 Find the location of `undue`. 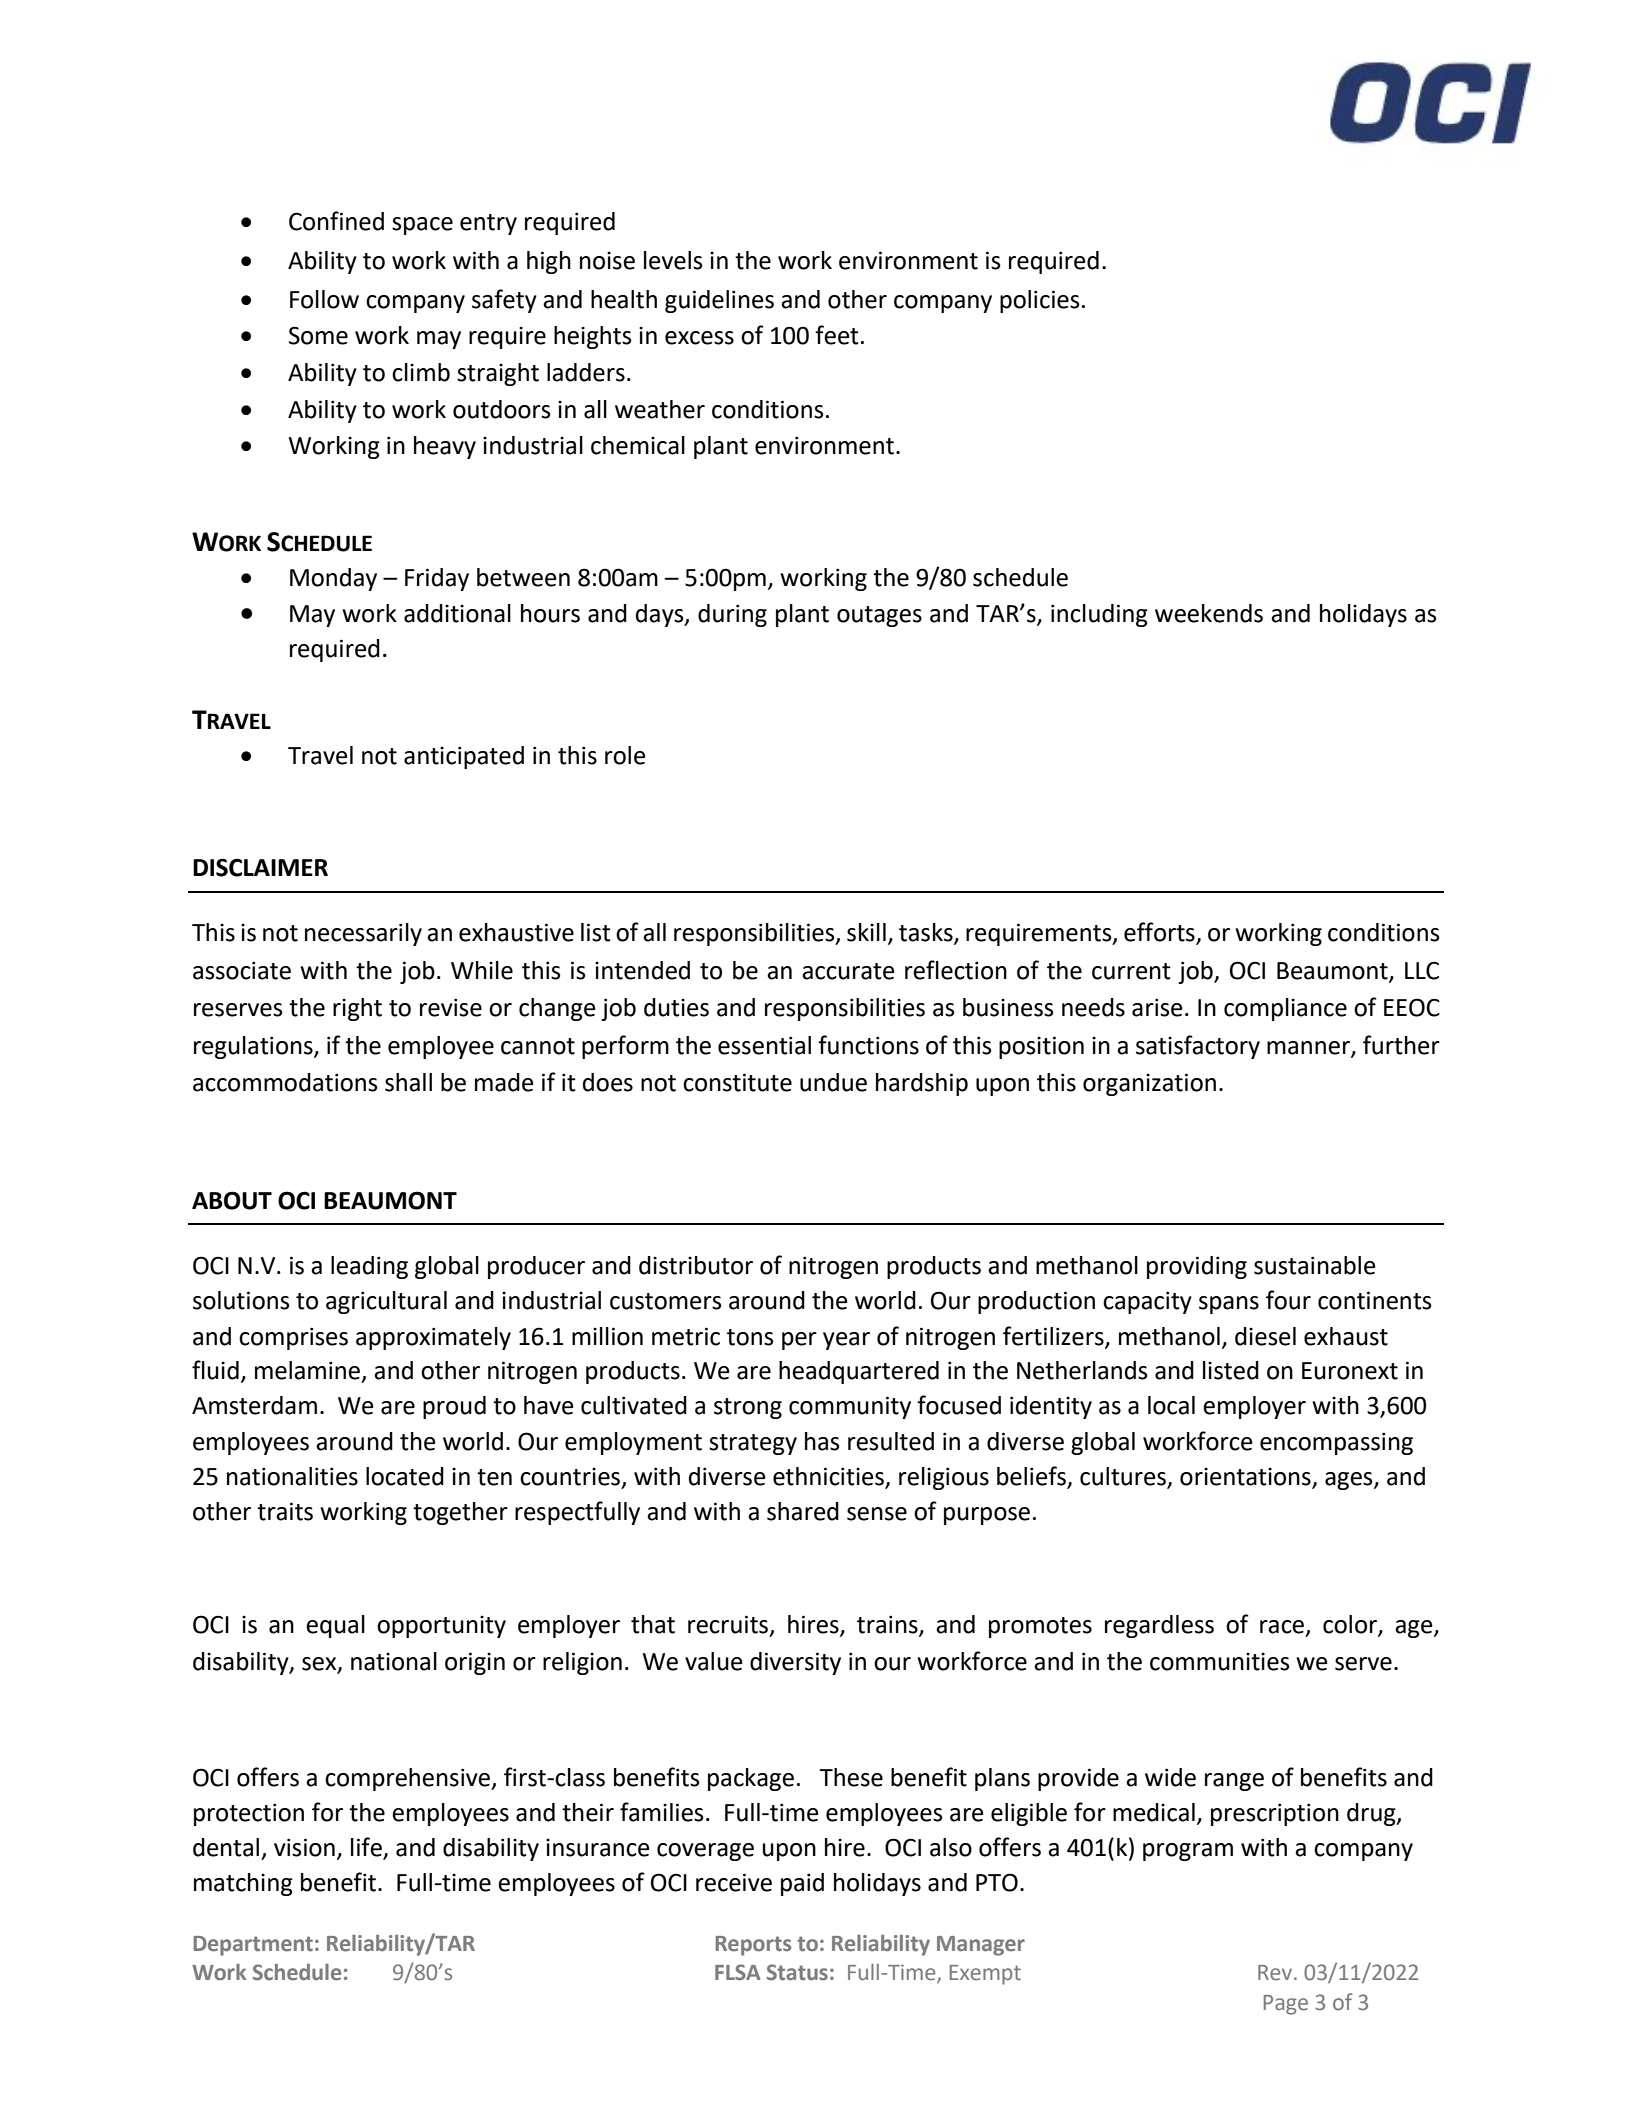

undue is located at coordinates (833, 1082).
